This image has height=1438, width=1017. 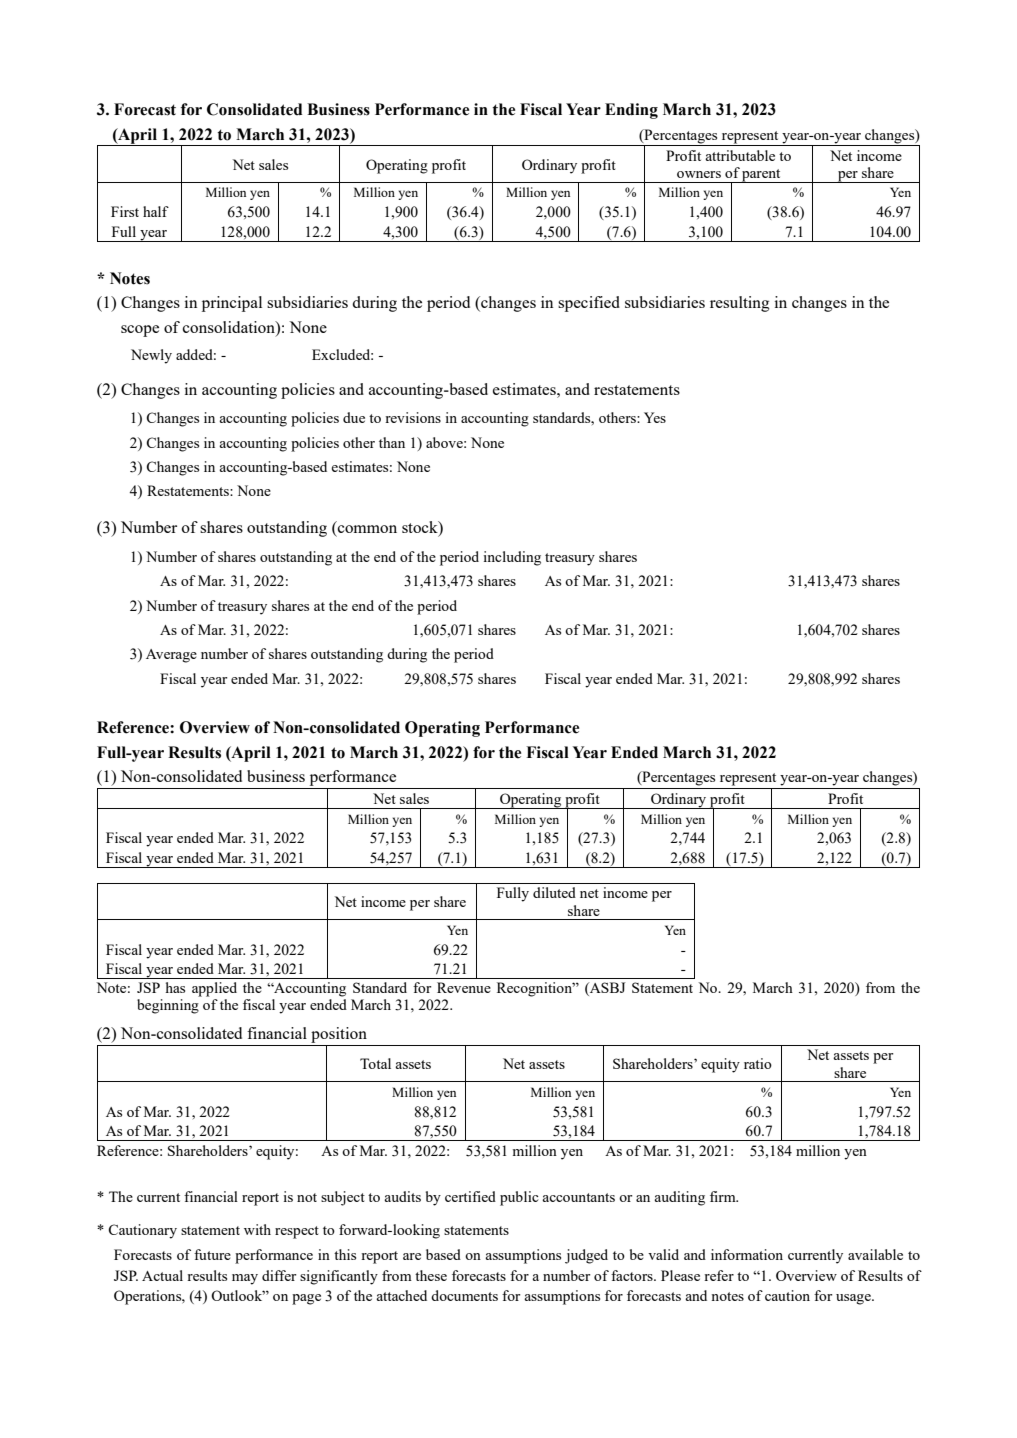 I want to click on half, so click(x=156, y=211).
